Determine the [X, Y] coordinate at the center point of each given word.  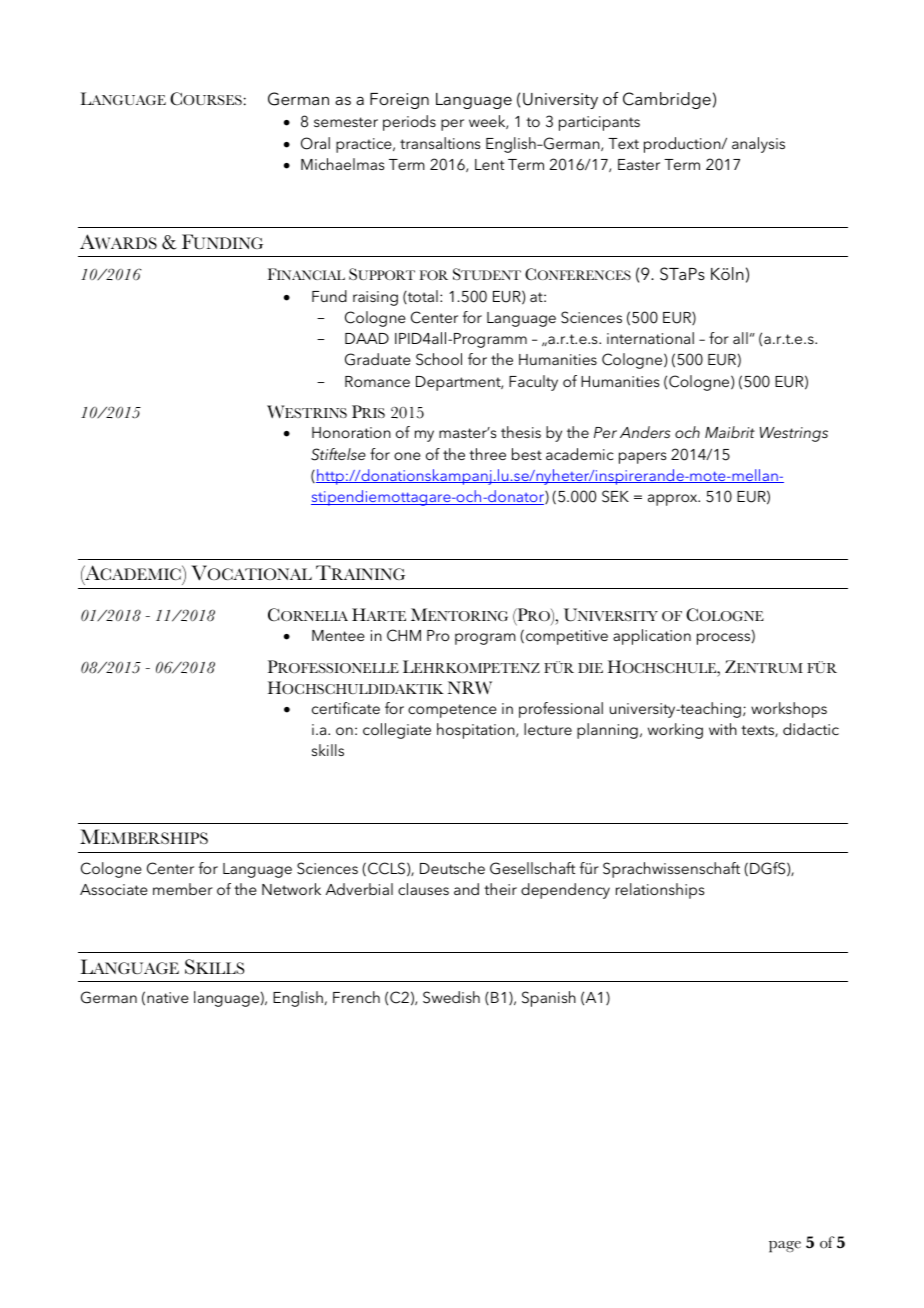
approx [674, 500]
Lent [489, 164]
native [168, 997]
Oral [315, 143]
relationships [660, 891]
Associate [114, 889]
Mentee [338, 635]
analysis [758, 145]
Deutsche [452, 868]
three [487, 454]
